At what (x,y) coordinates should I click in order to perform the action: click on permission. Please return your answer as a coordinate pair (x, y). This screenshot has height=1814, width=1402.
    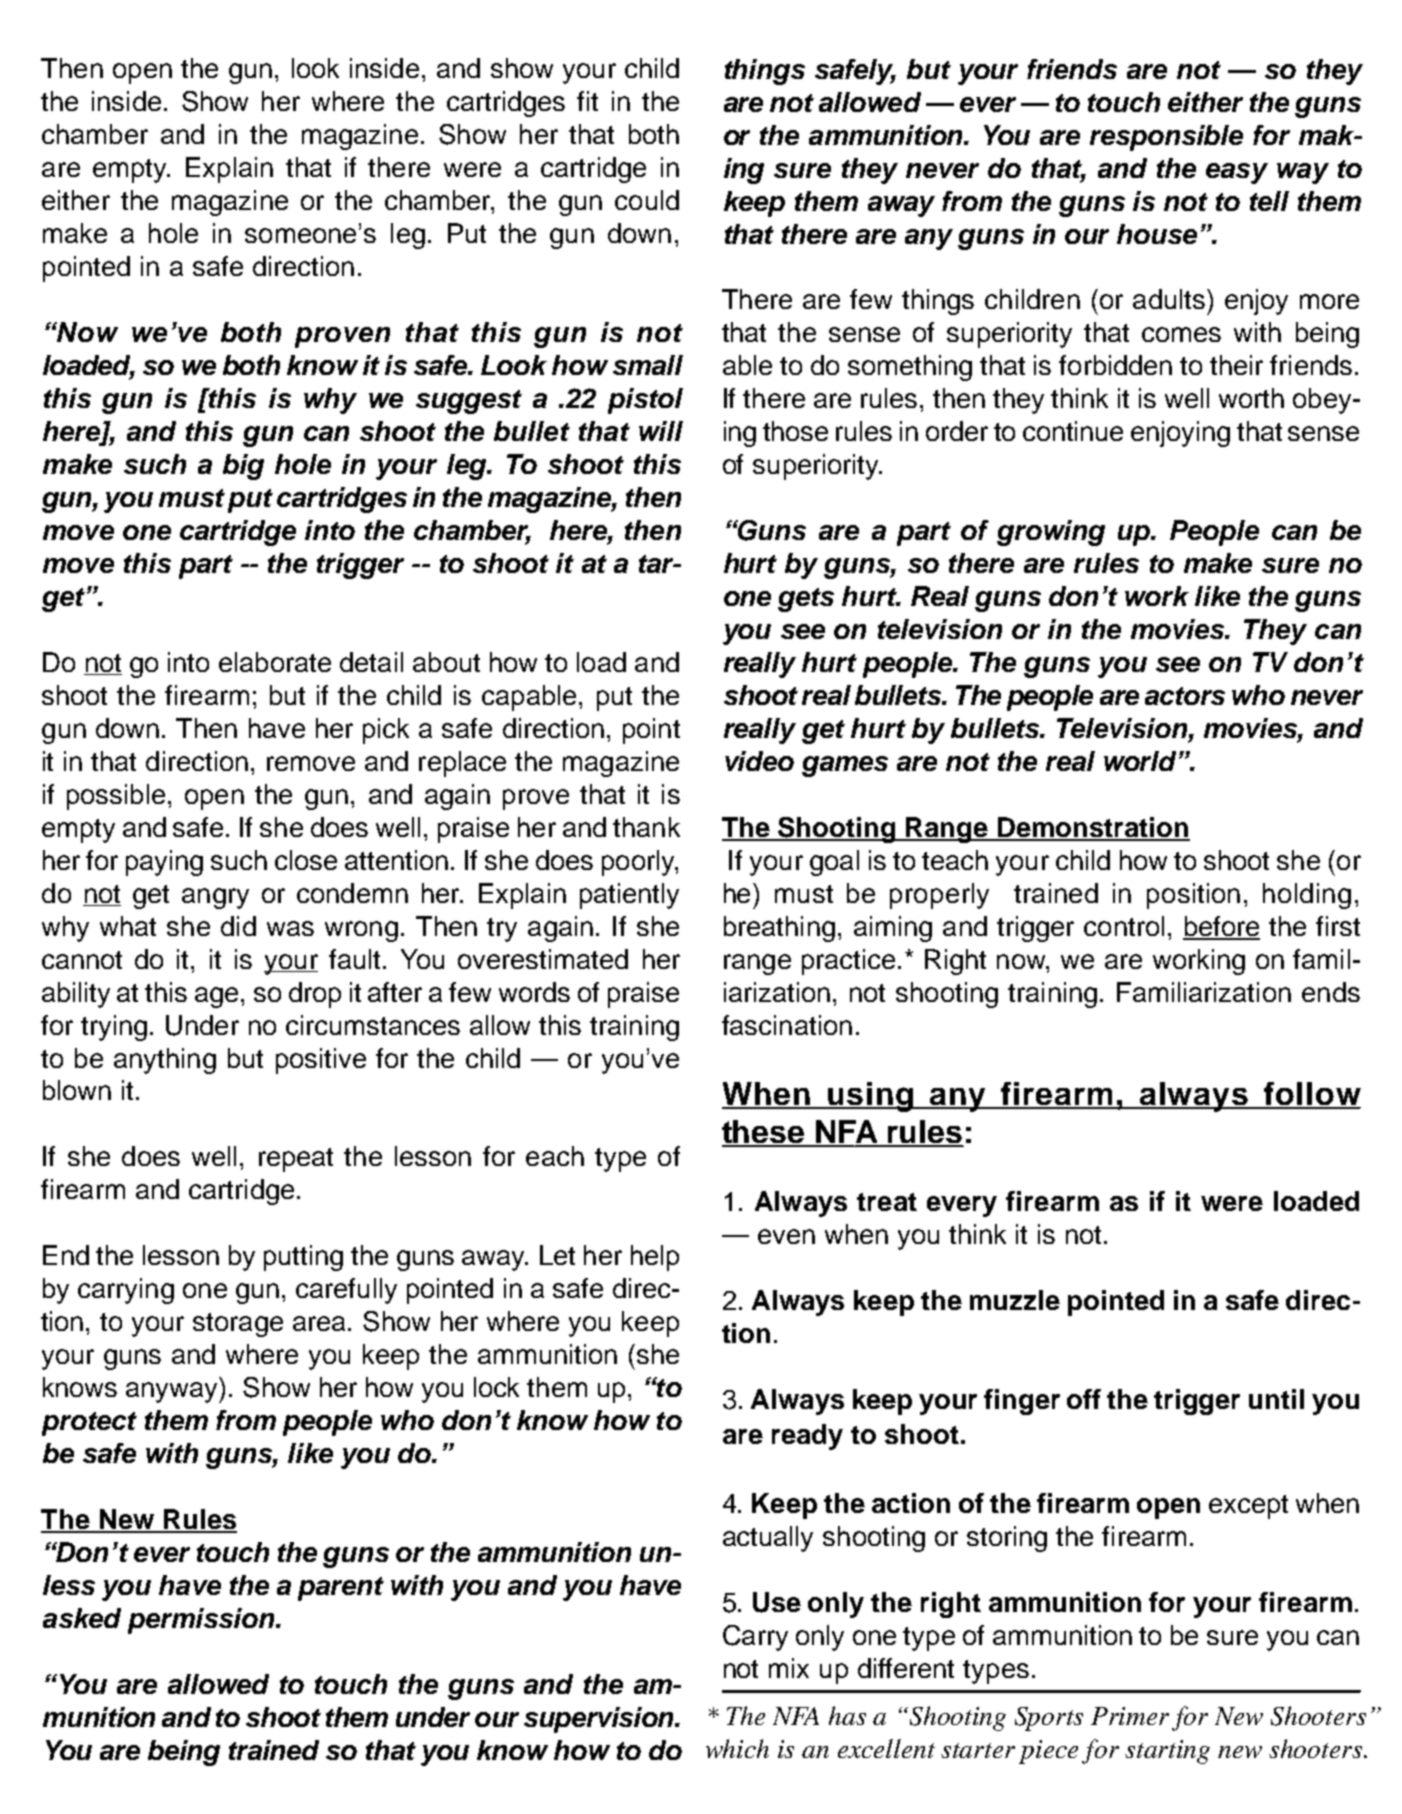
    Looking at the image, I should click on (202, 1621).
